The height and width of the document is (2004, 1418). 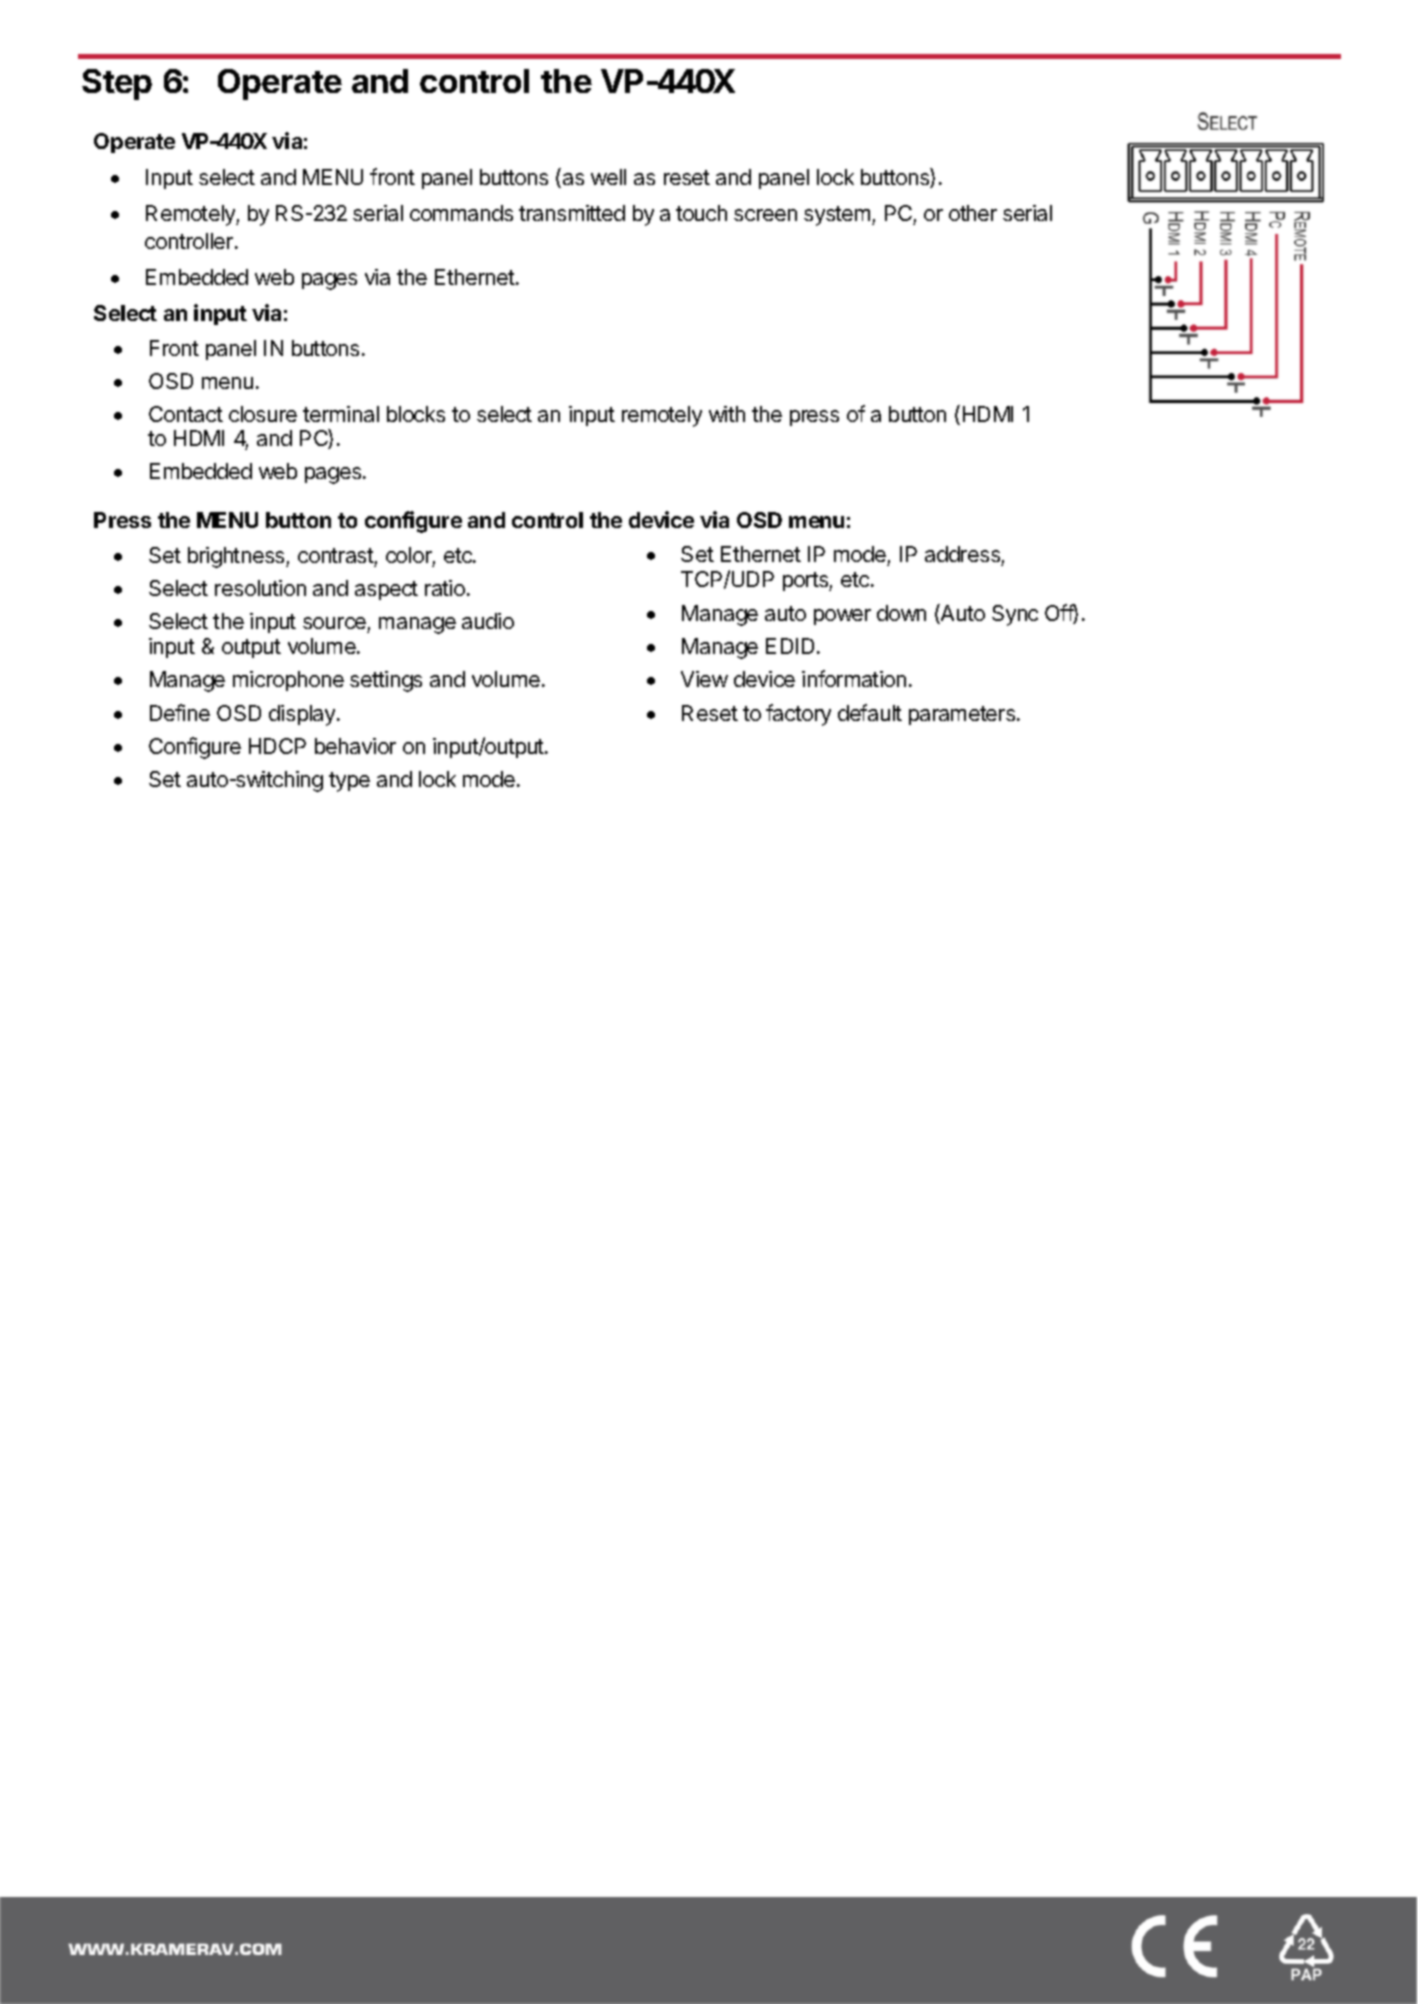 I want to click on other, so click(x=973, y=213).
